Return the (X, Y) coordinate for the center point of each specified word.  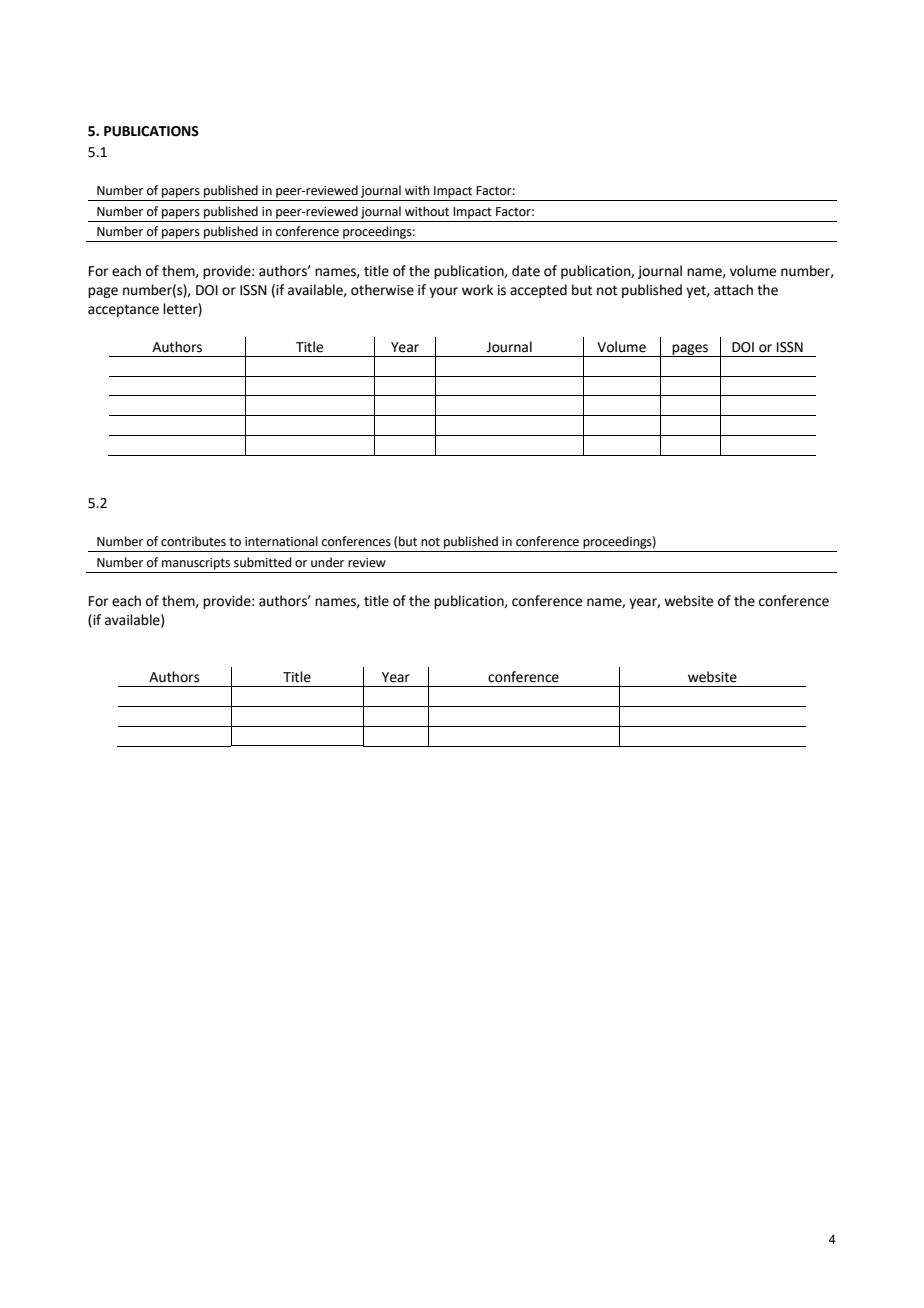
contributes (193, 541)
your (443, 292)
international (281, 541)
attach (733, 290)
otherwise (382, 290)
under (327, 562)
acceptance (123, 310)
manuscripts (196, 564)
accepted (538, 291)
